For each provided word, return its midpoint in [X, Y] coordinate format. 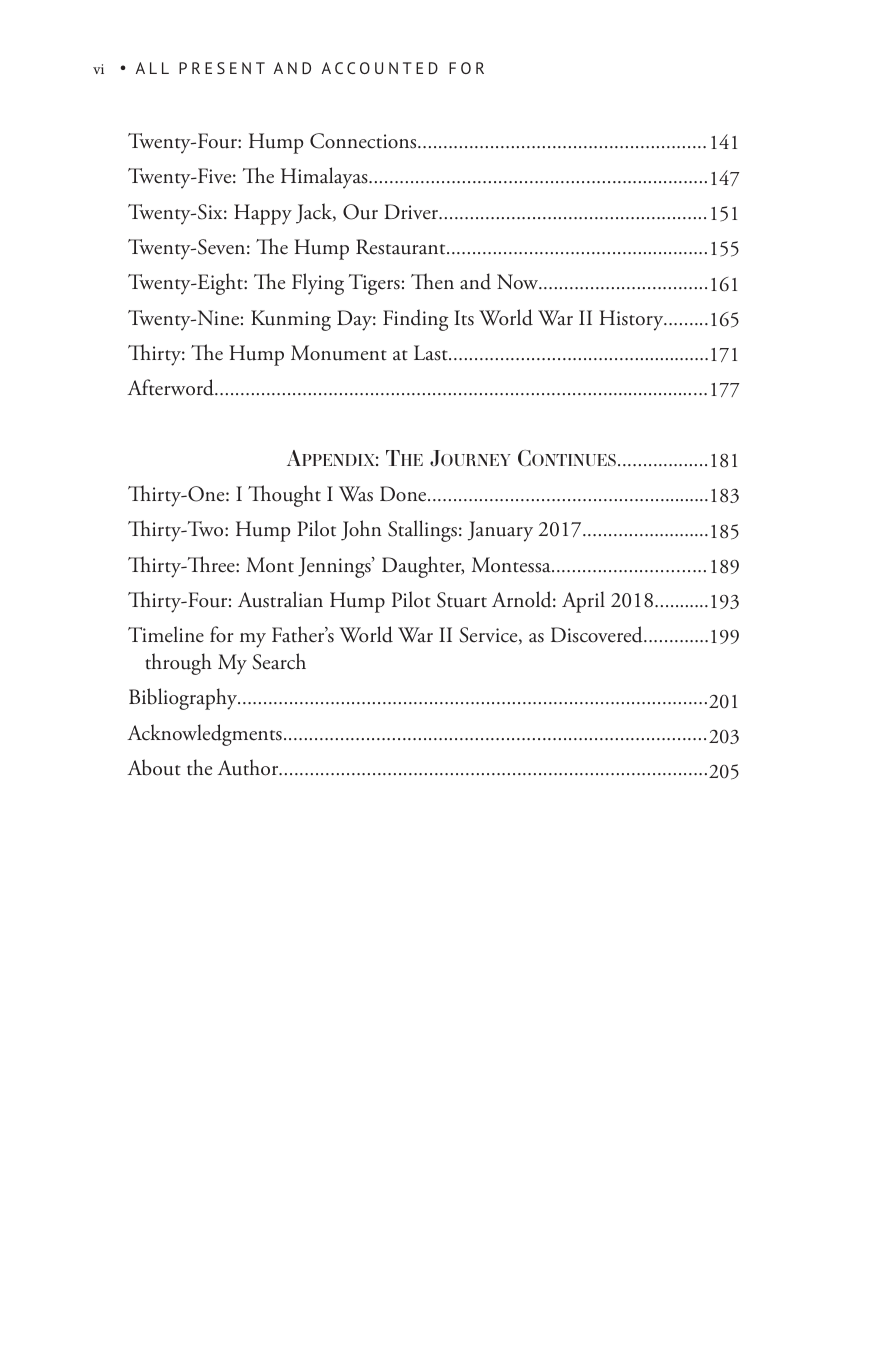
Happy [263, 214]
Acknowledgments [204, 735]
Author [249, 767]
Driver [412, 212]
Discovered [598, 634]
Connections [364, 141]
